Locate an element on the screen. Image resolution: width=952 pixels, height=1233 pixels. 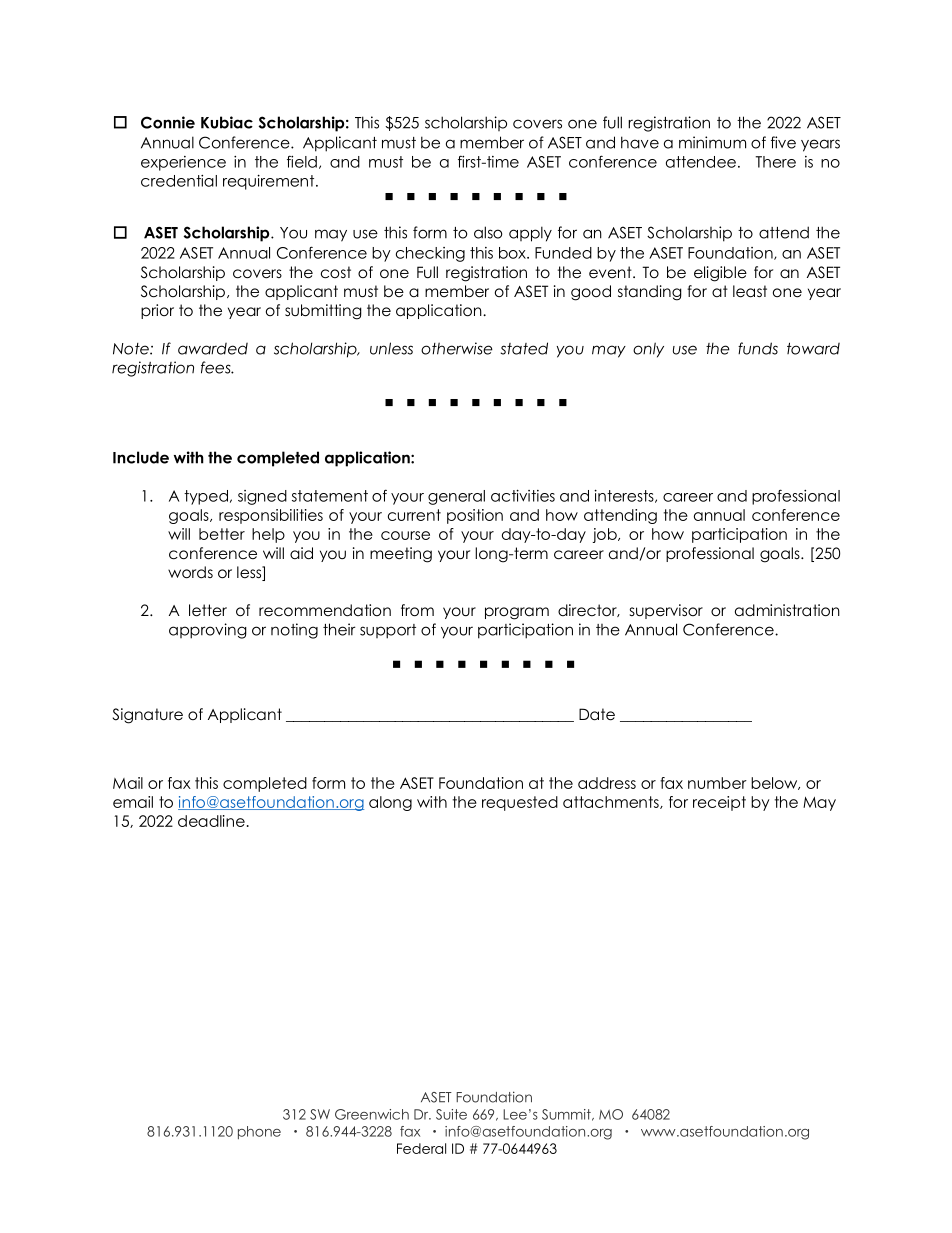
program is located at coordinates (517, 613).
